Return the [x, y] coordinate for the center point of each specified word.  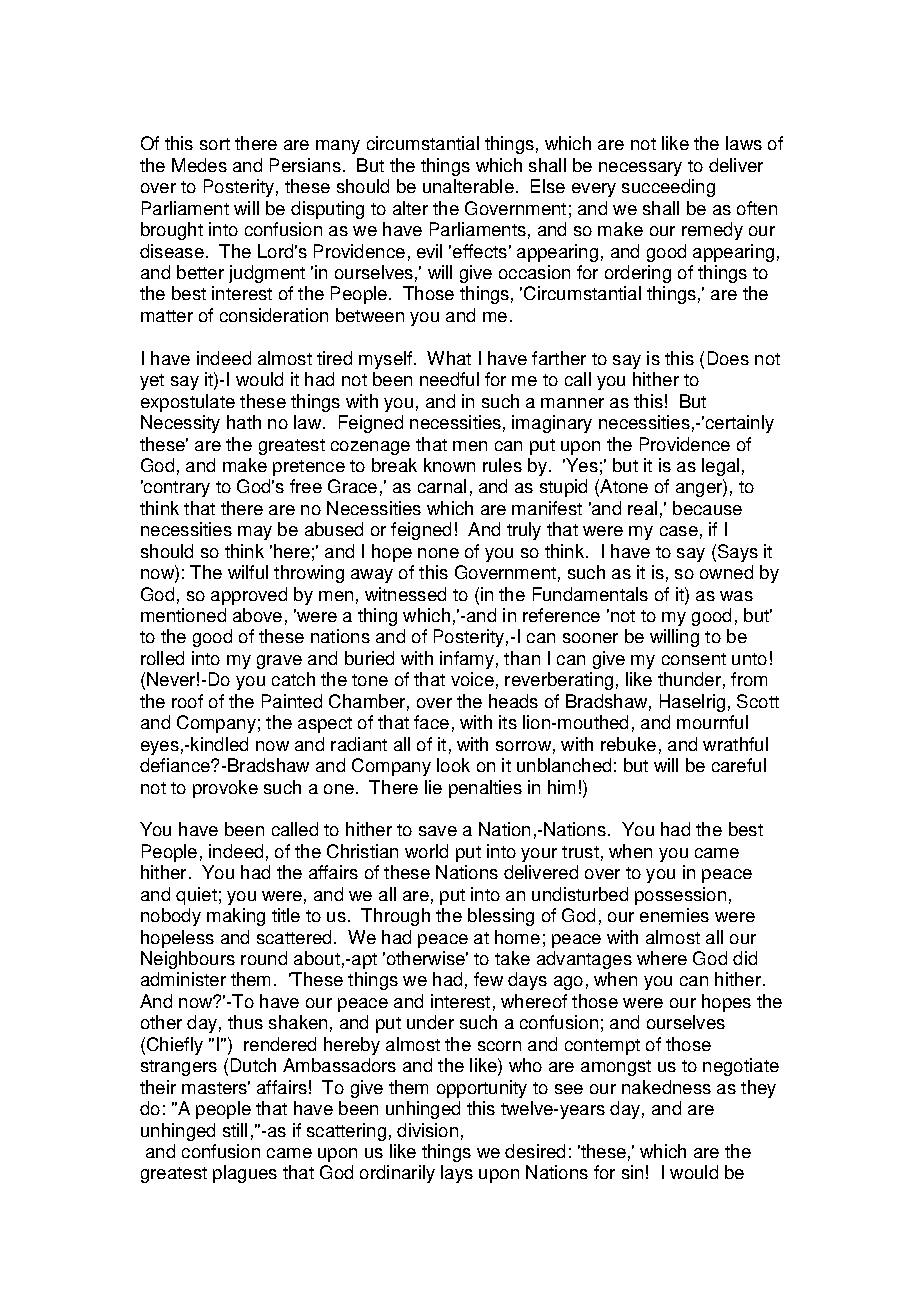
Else [548, 186]
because [707, 508]
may [255, 533]
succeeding [668, 188]
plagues [245, 1174]
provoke [225, 789]
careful [739, 765]
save [438, 831]
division [427, 1130]
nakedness [666, 1087]
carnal [442, 486]
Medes [199, 165]
